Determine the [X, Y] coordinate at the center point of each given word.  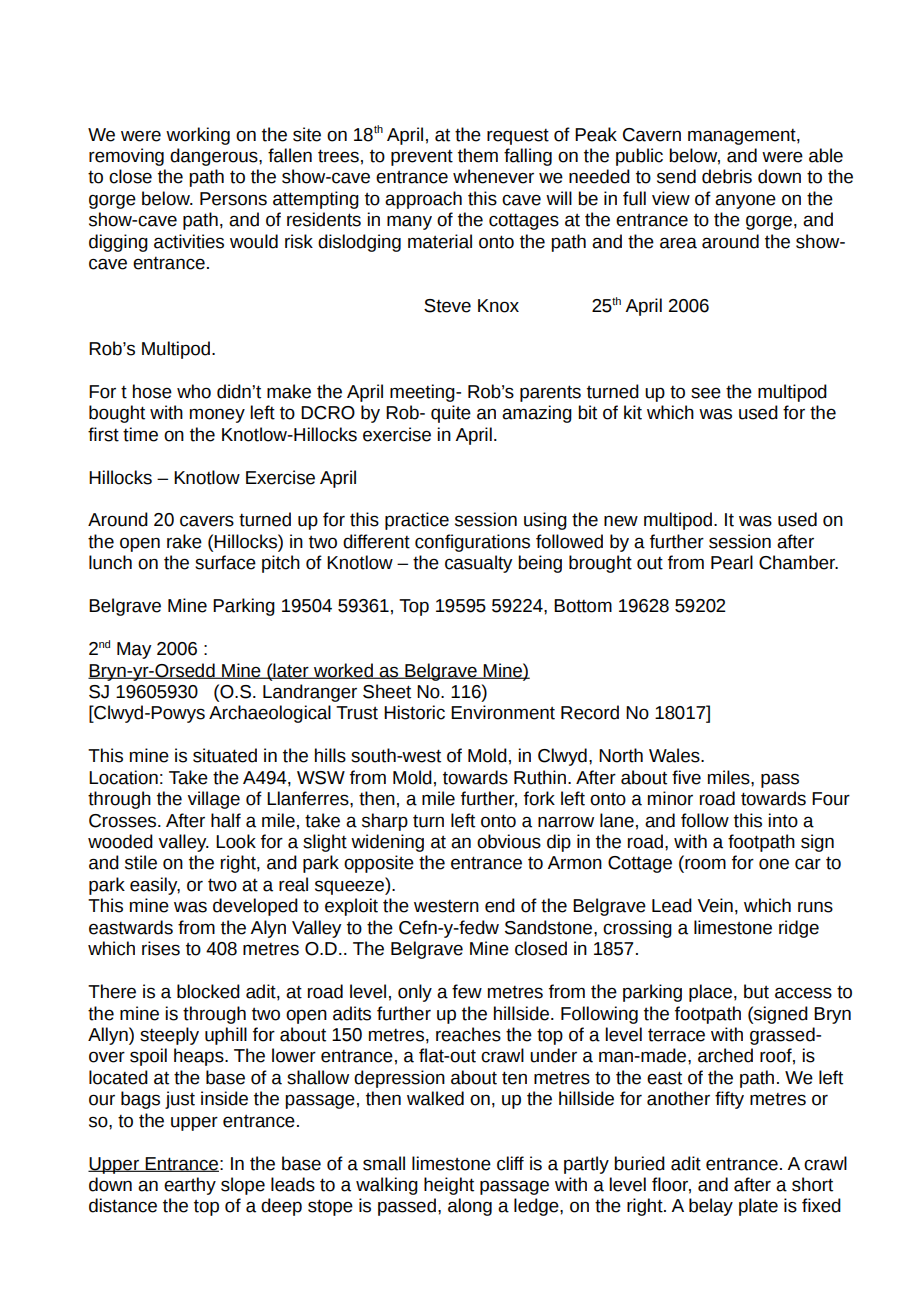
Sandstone [550, 927]
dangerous [215, 157]
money [217, 415]
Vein [715, 905]
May [134, 650]
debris [727, 176]
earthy [190, 1186]
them [478, 155]
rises [161, 948]
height [449, 1186]
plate [758, 1207]
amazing [537, 414]
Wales [675, 755]
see [706, 393]
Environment [503, 712]
